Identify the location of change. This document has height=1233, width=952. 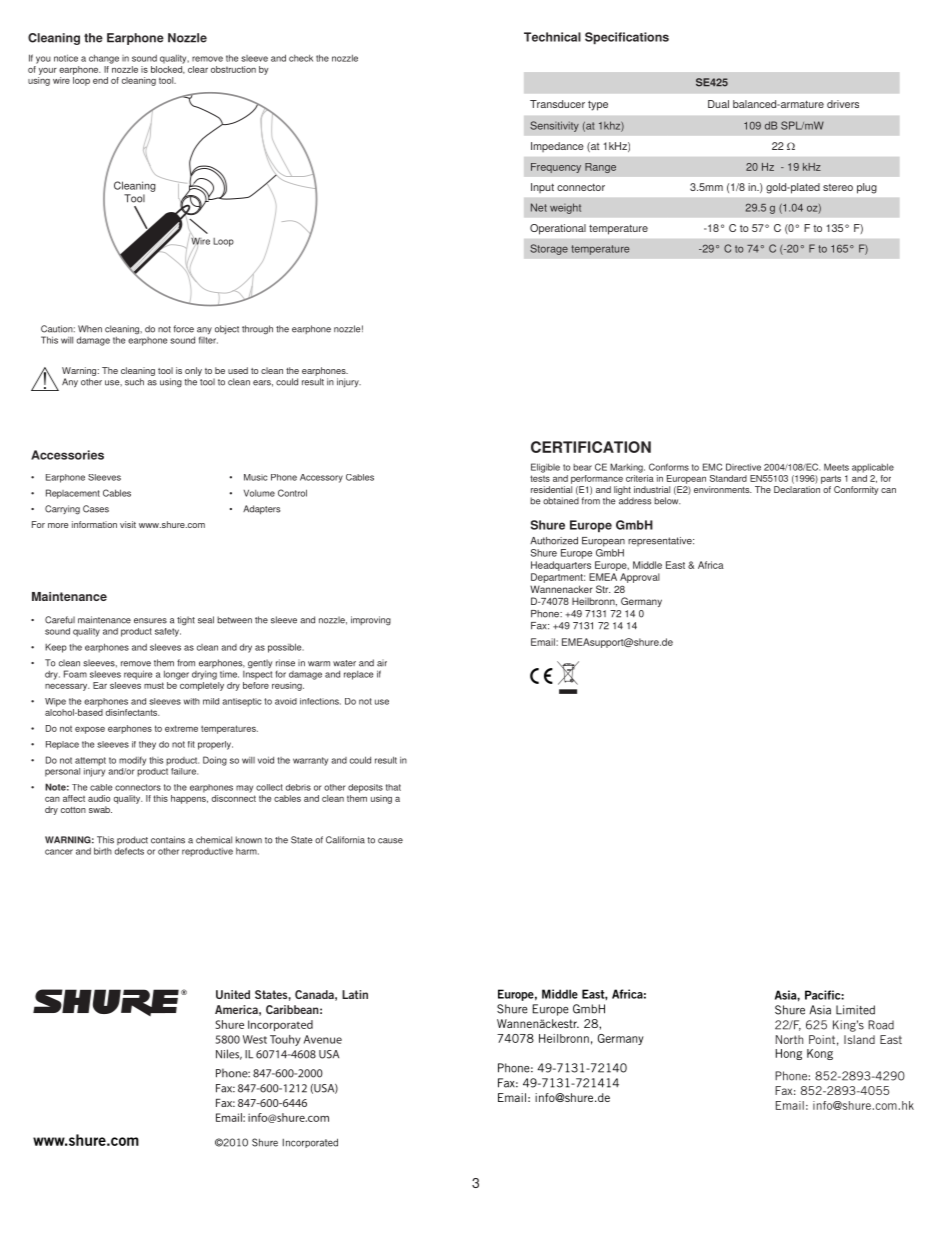
(104, 59).
